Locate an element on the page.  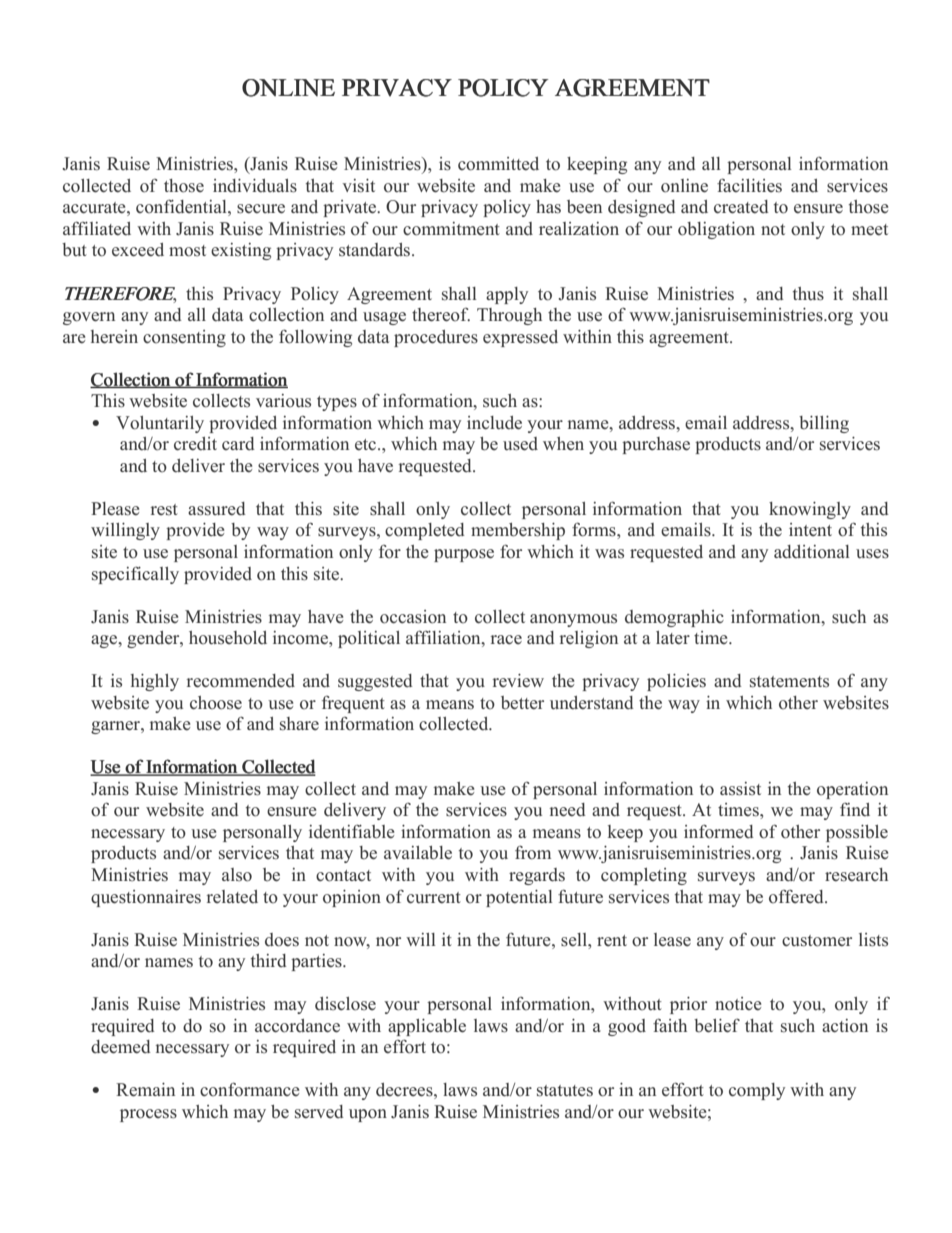
committed is located at coordinates (498, 164).
